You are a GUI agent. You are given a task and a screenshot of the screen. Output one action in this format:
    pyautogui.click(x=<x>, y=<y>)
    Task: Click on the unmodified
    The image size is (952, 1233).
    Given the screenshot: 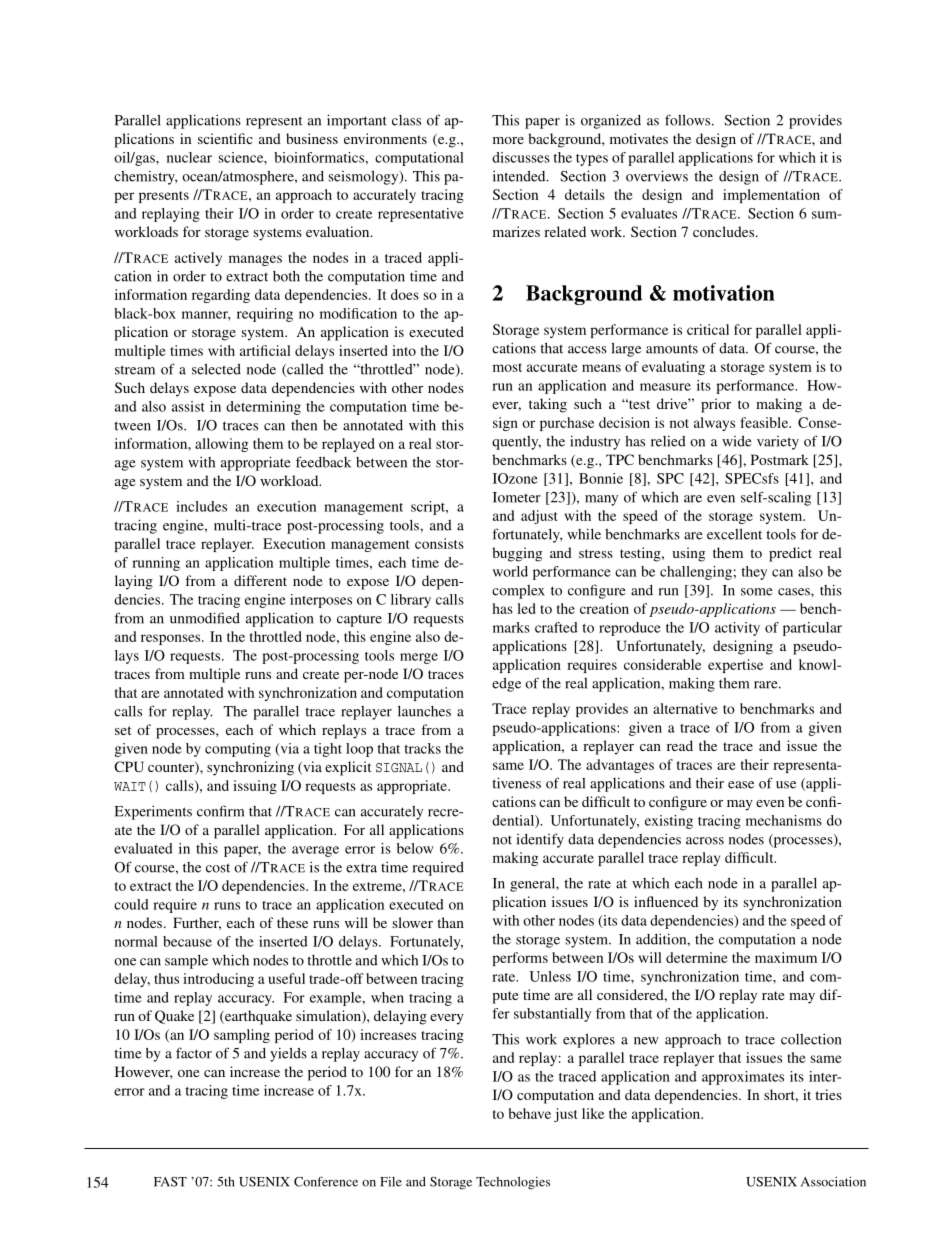 What is the action you would take?
    pyautogui.click(x=205, y=618)
